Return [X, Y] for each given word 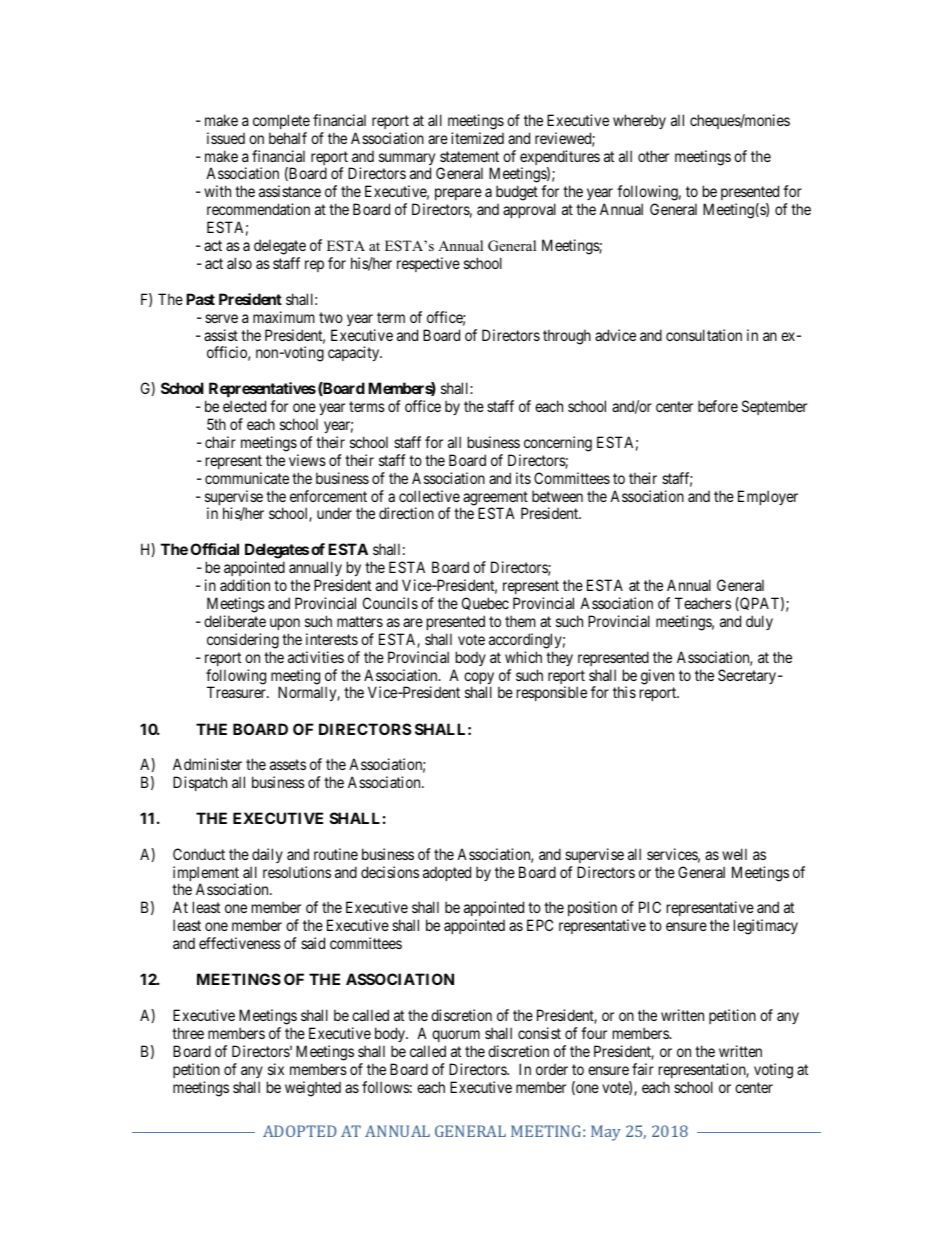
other [653, 156]
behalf [288, 138]
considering [243, 641]
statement [469, 156]
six [276, 1069]
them [520, 621]
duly [759, 622]
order [552, 1069]
